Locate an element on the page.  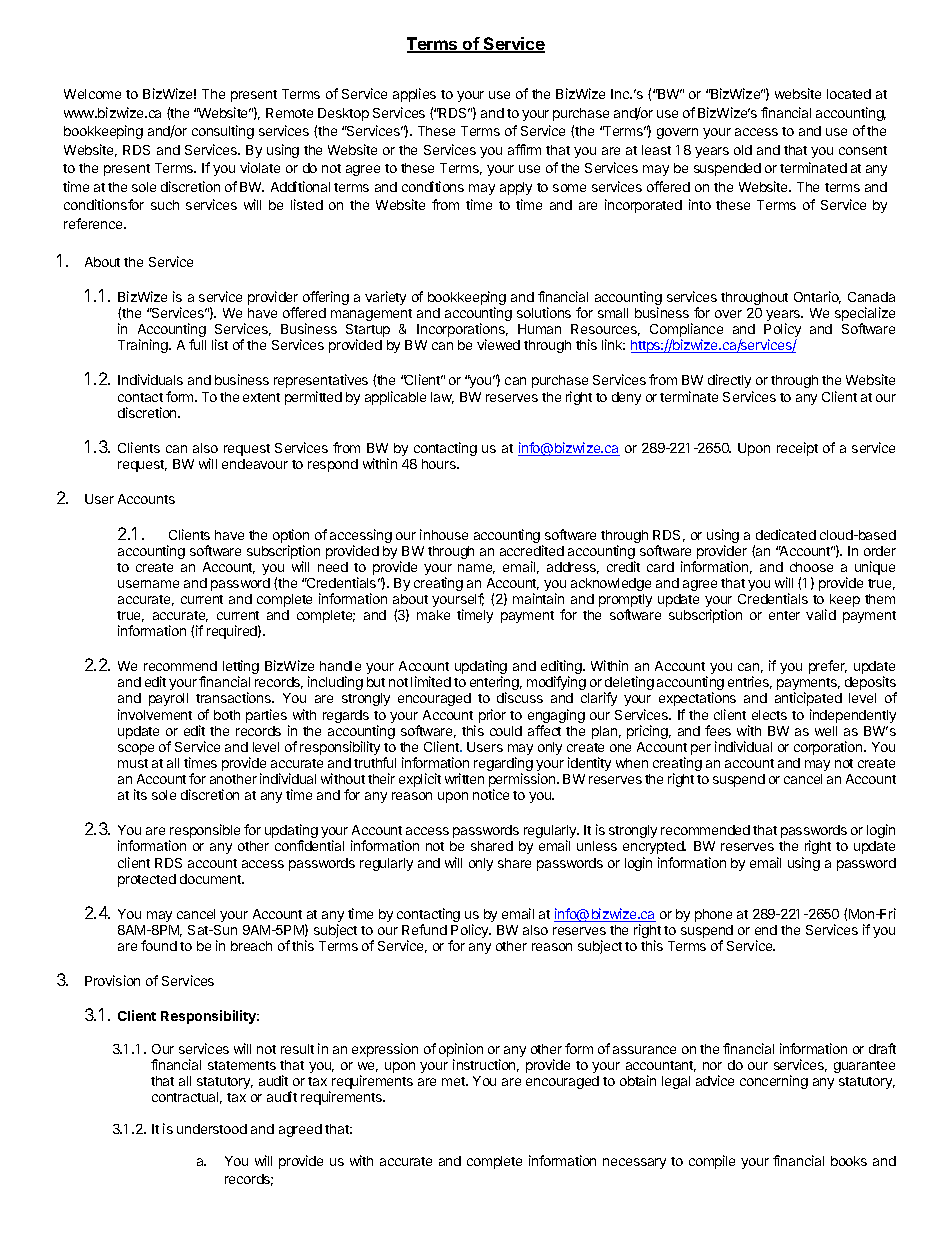
met is located at coordinates (454, 1081).
